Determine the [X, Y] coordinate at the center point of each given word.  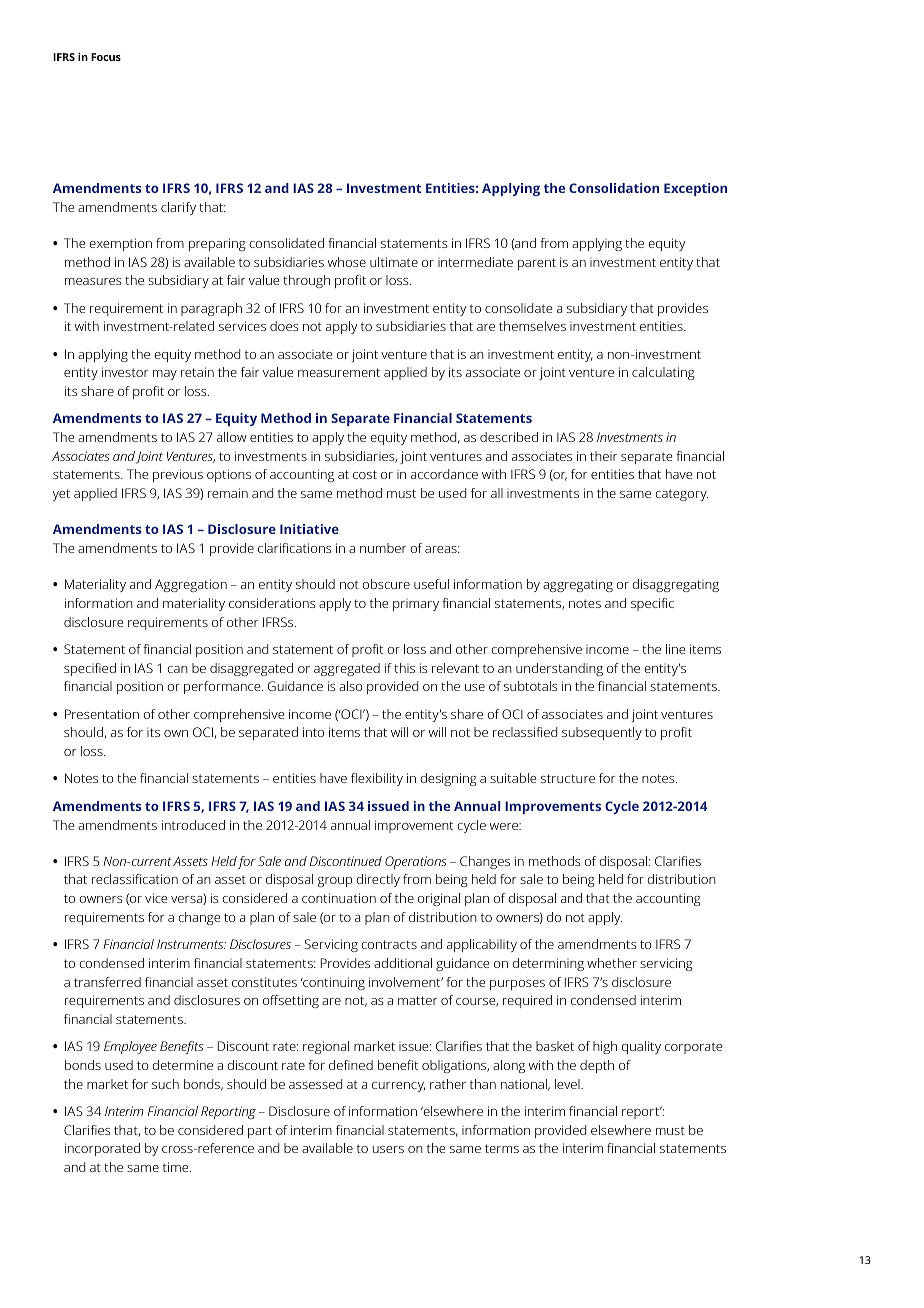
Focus [106, 57]
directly [378, 880]
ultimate [394, 262]
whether [612, 963]
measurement [339, 372]
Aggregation [191, 585]
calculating [663, 373]
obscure [386, 584]
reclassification [135, 879]
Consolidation [614, 188]
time [177, 1167]
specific [652, 604]
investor [125, 372]
